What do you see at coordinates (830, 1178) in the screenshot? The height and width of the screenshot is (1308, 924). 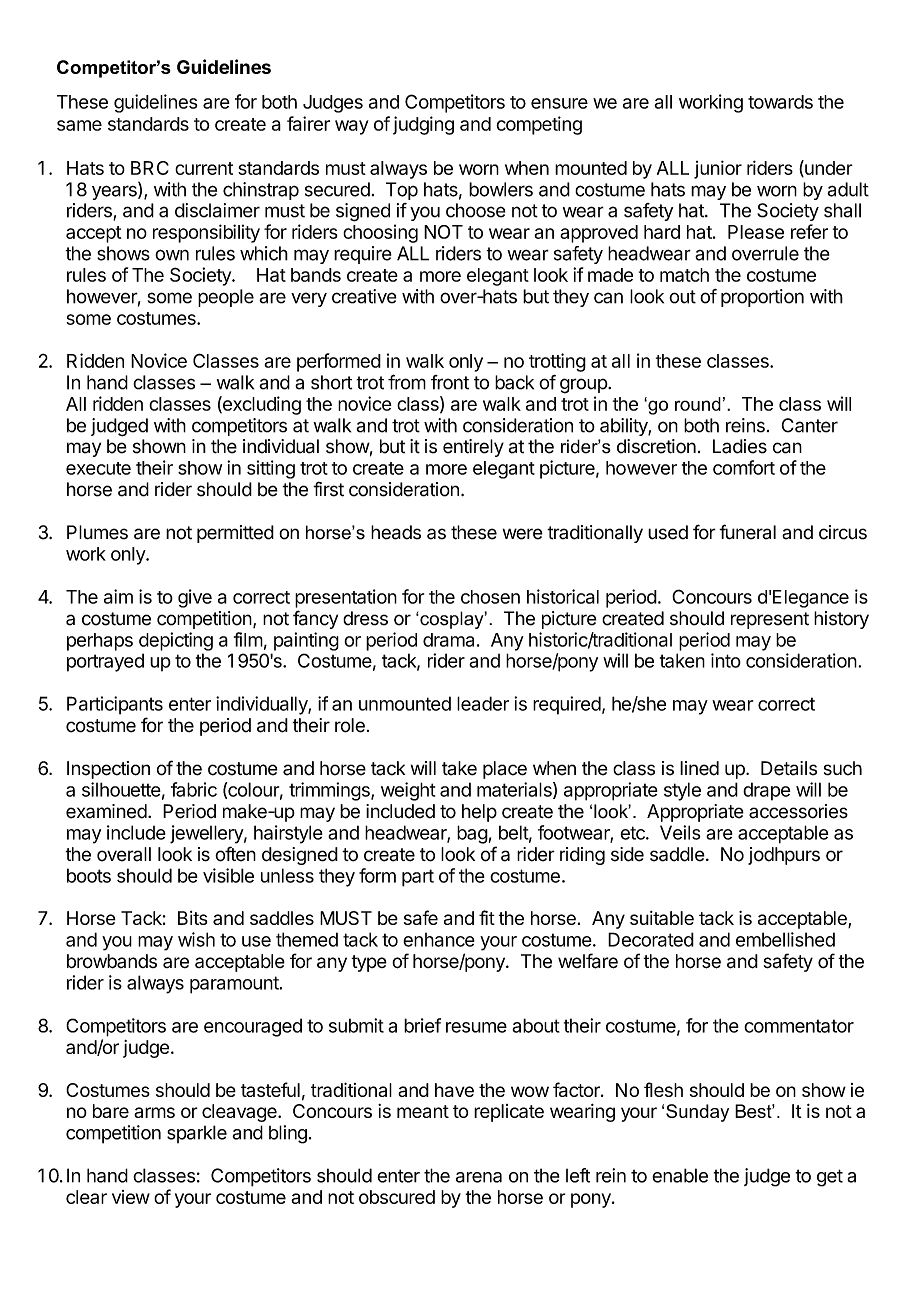 I see `get` at bounding box center [830, 1178].
